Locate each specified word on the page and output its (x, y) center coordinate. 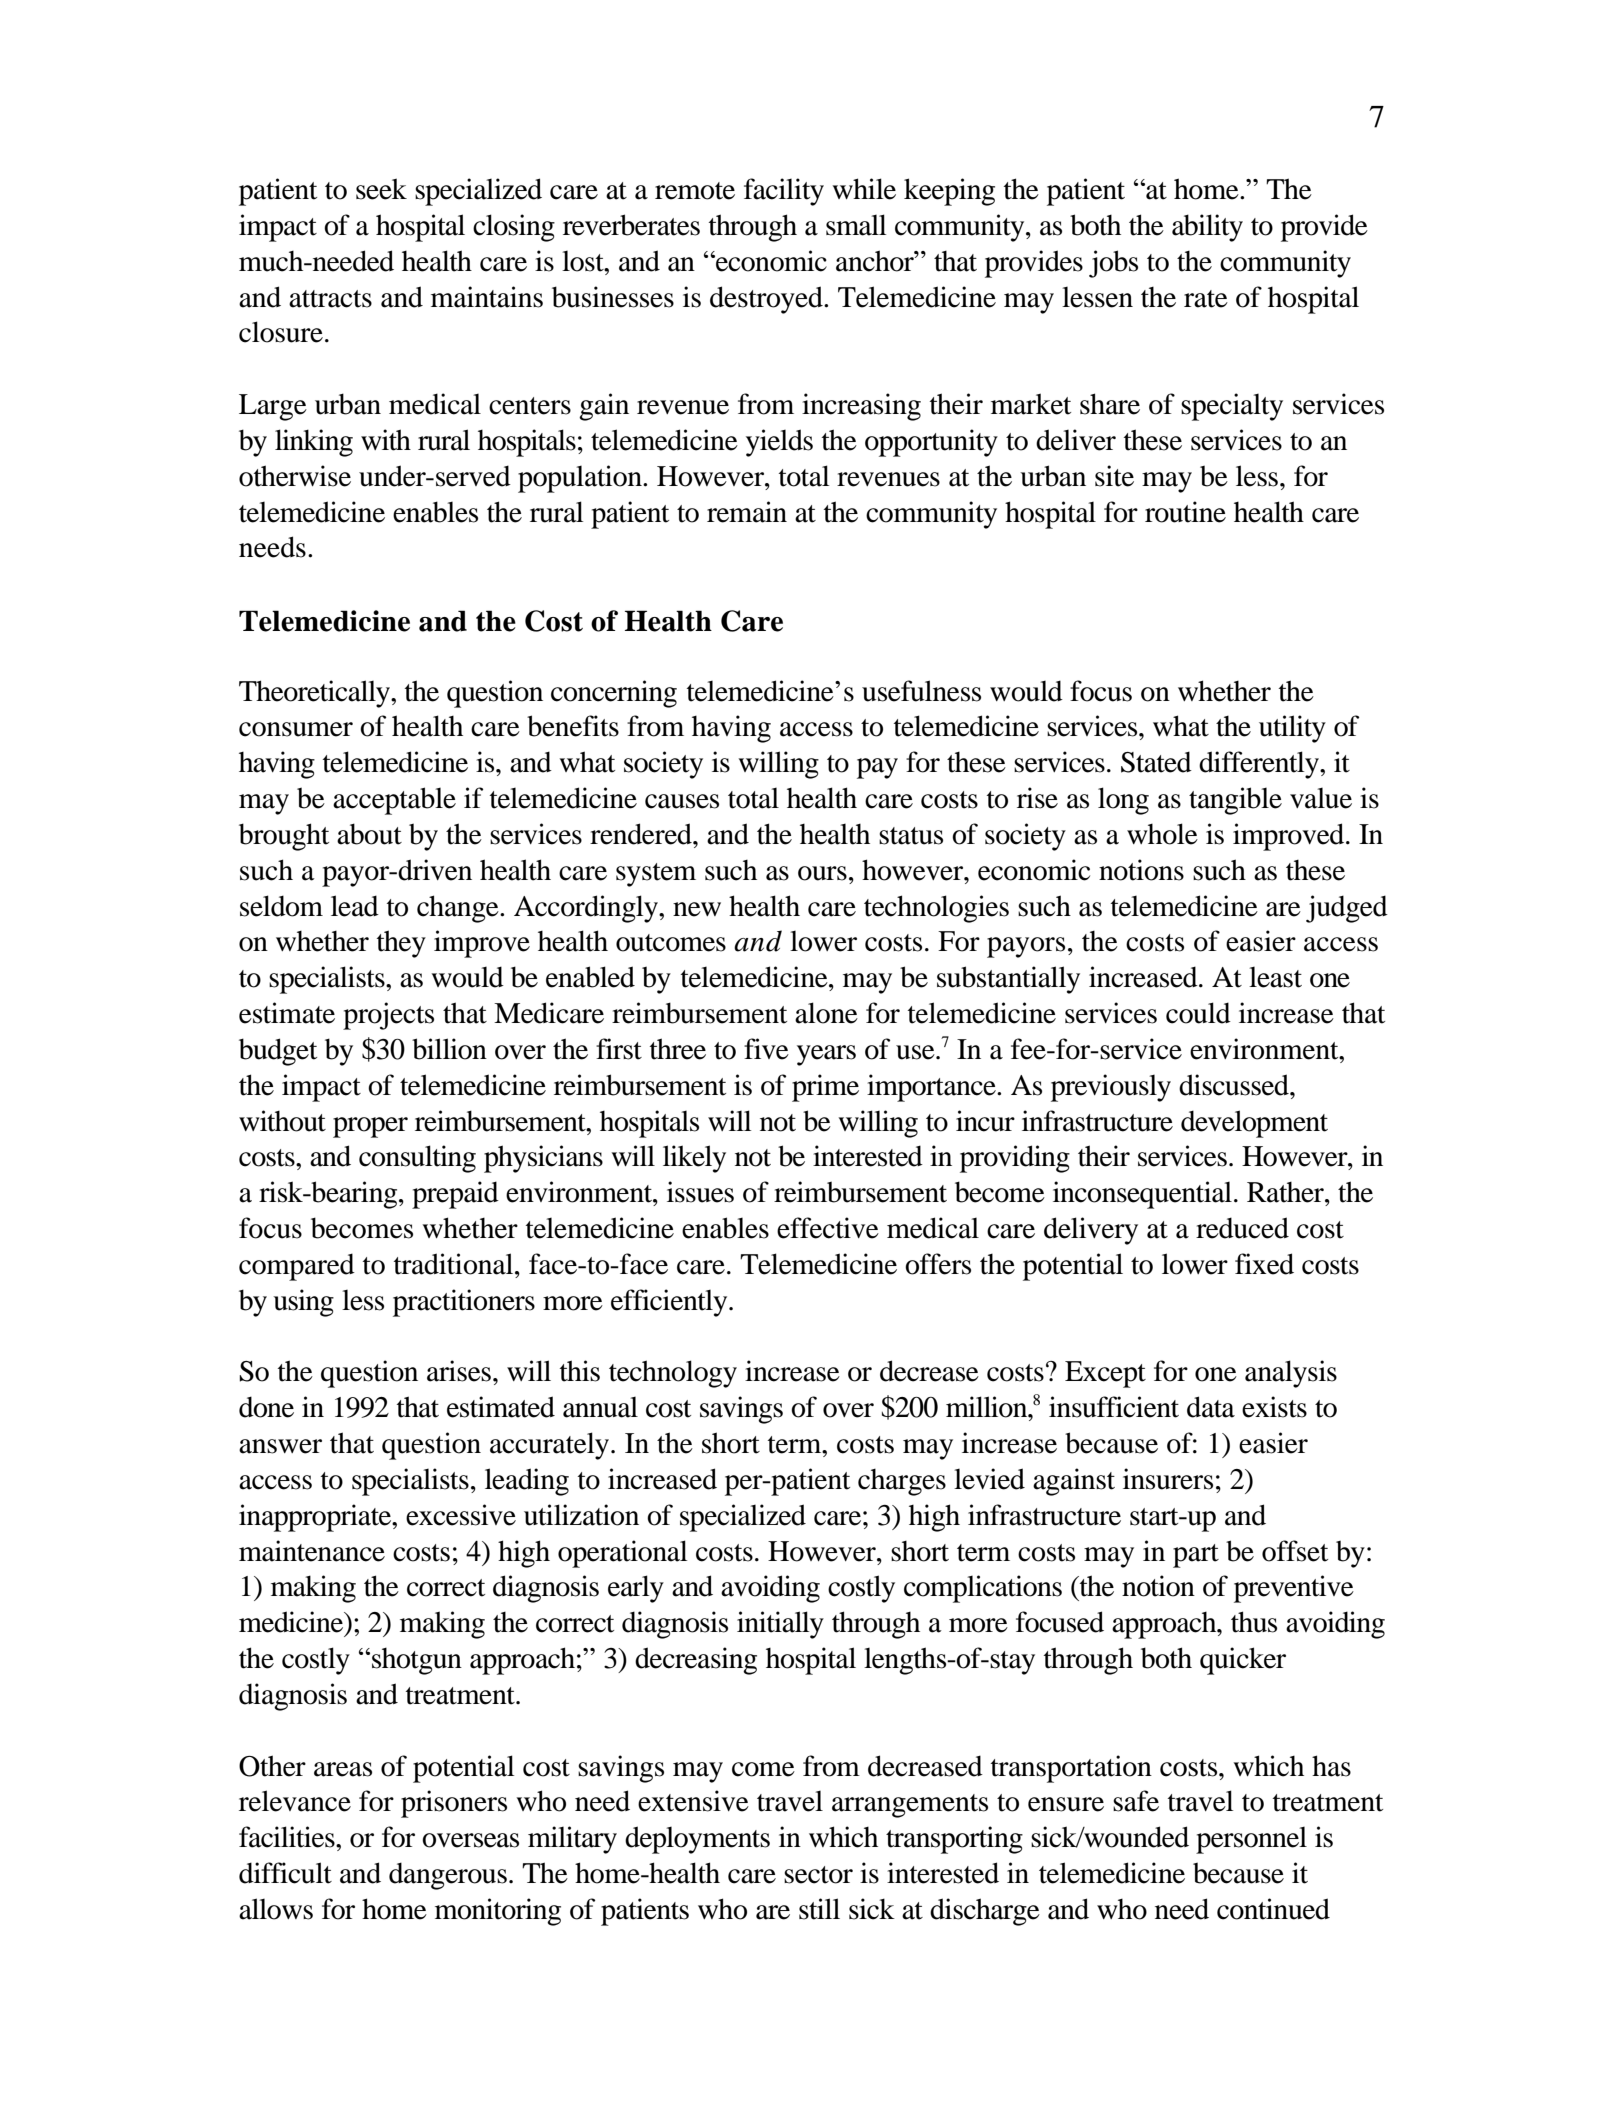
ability (1207, 228)
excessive (461, 1515)
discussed (1235, 1085)
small (856, 225)
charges (902, 1482)
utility (1292, 729)
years (826, 1055)
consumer (296, 729)
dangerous (448, 1876)
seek (381, 189)
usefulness (921, 691)
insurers (1168, 1479)
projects (388, 1016)
